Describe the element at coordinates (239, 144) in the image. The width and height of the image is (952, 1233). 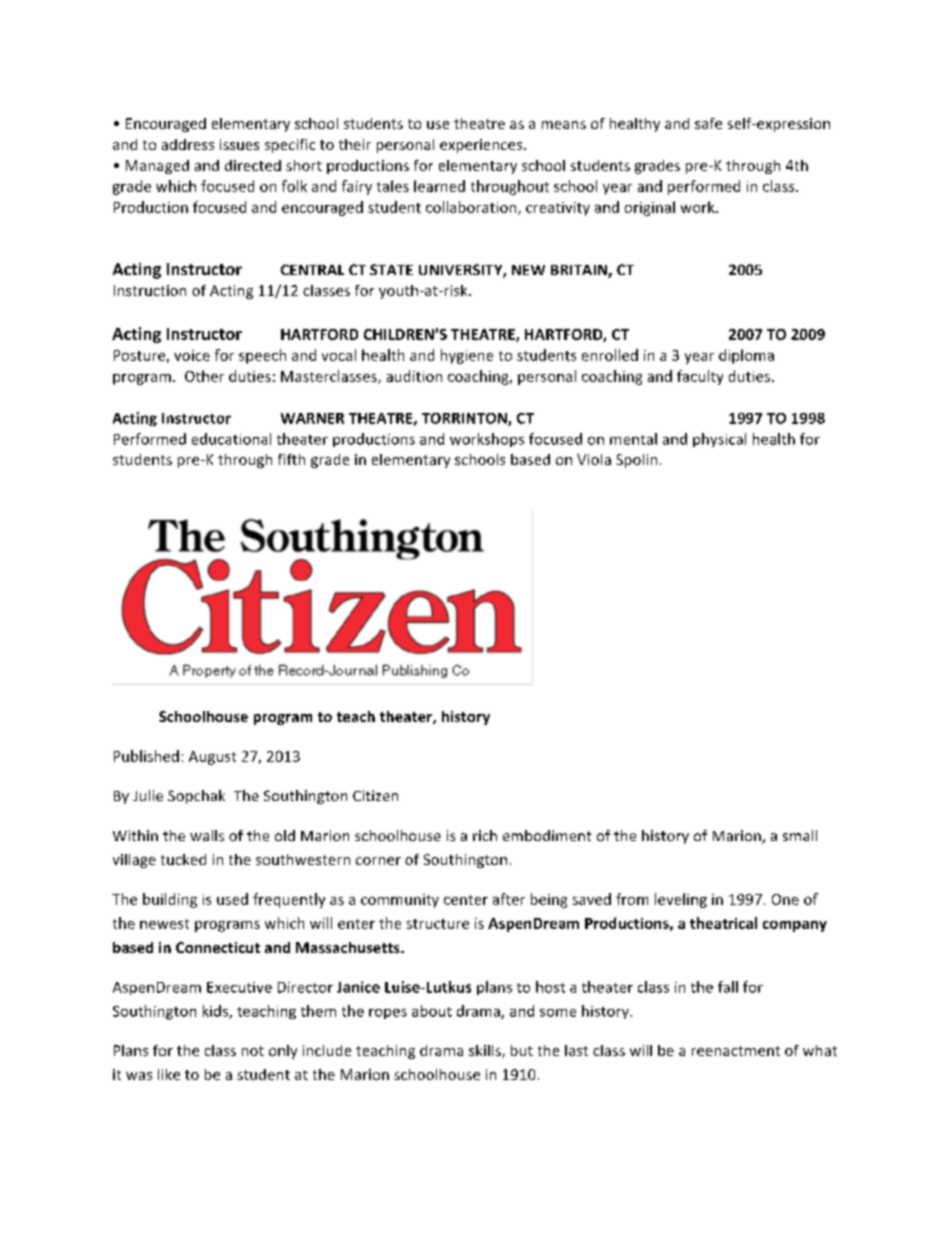
I see `issues` at that location.
